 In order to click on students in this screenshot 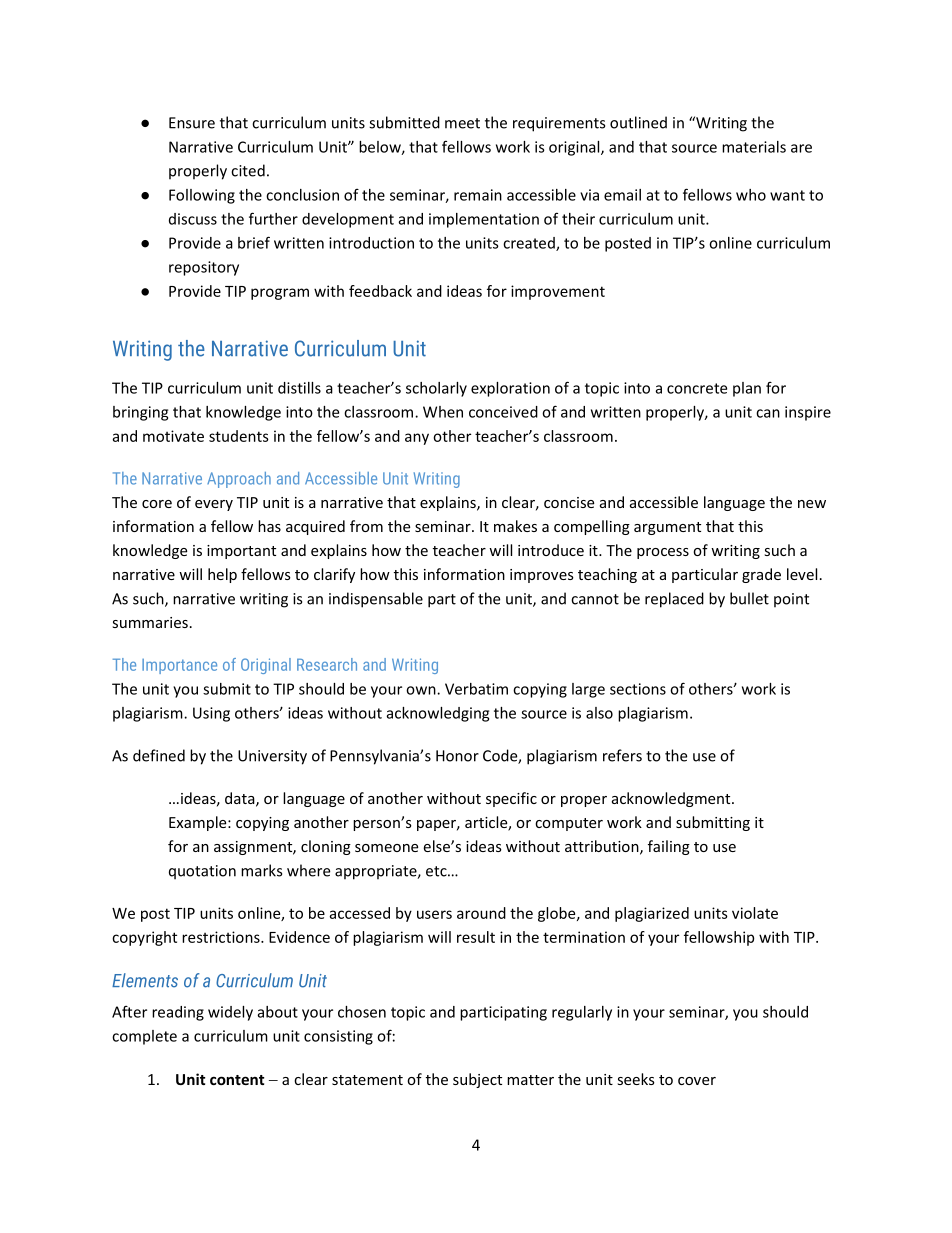, I will do `click(239, 436)`.
